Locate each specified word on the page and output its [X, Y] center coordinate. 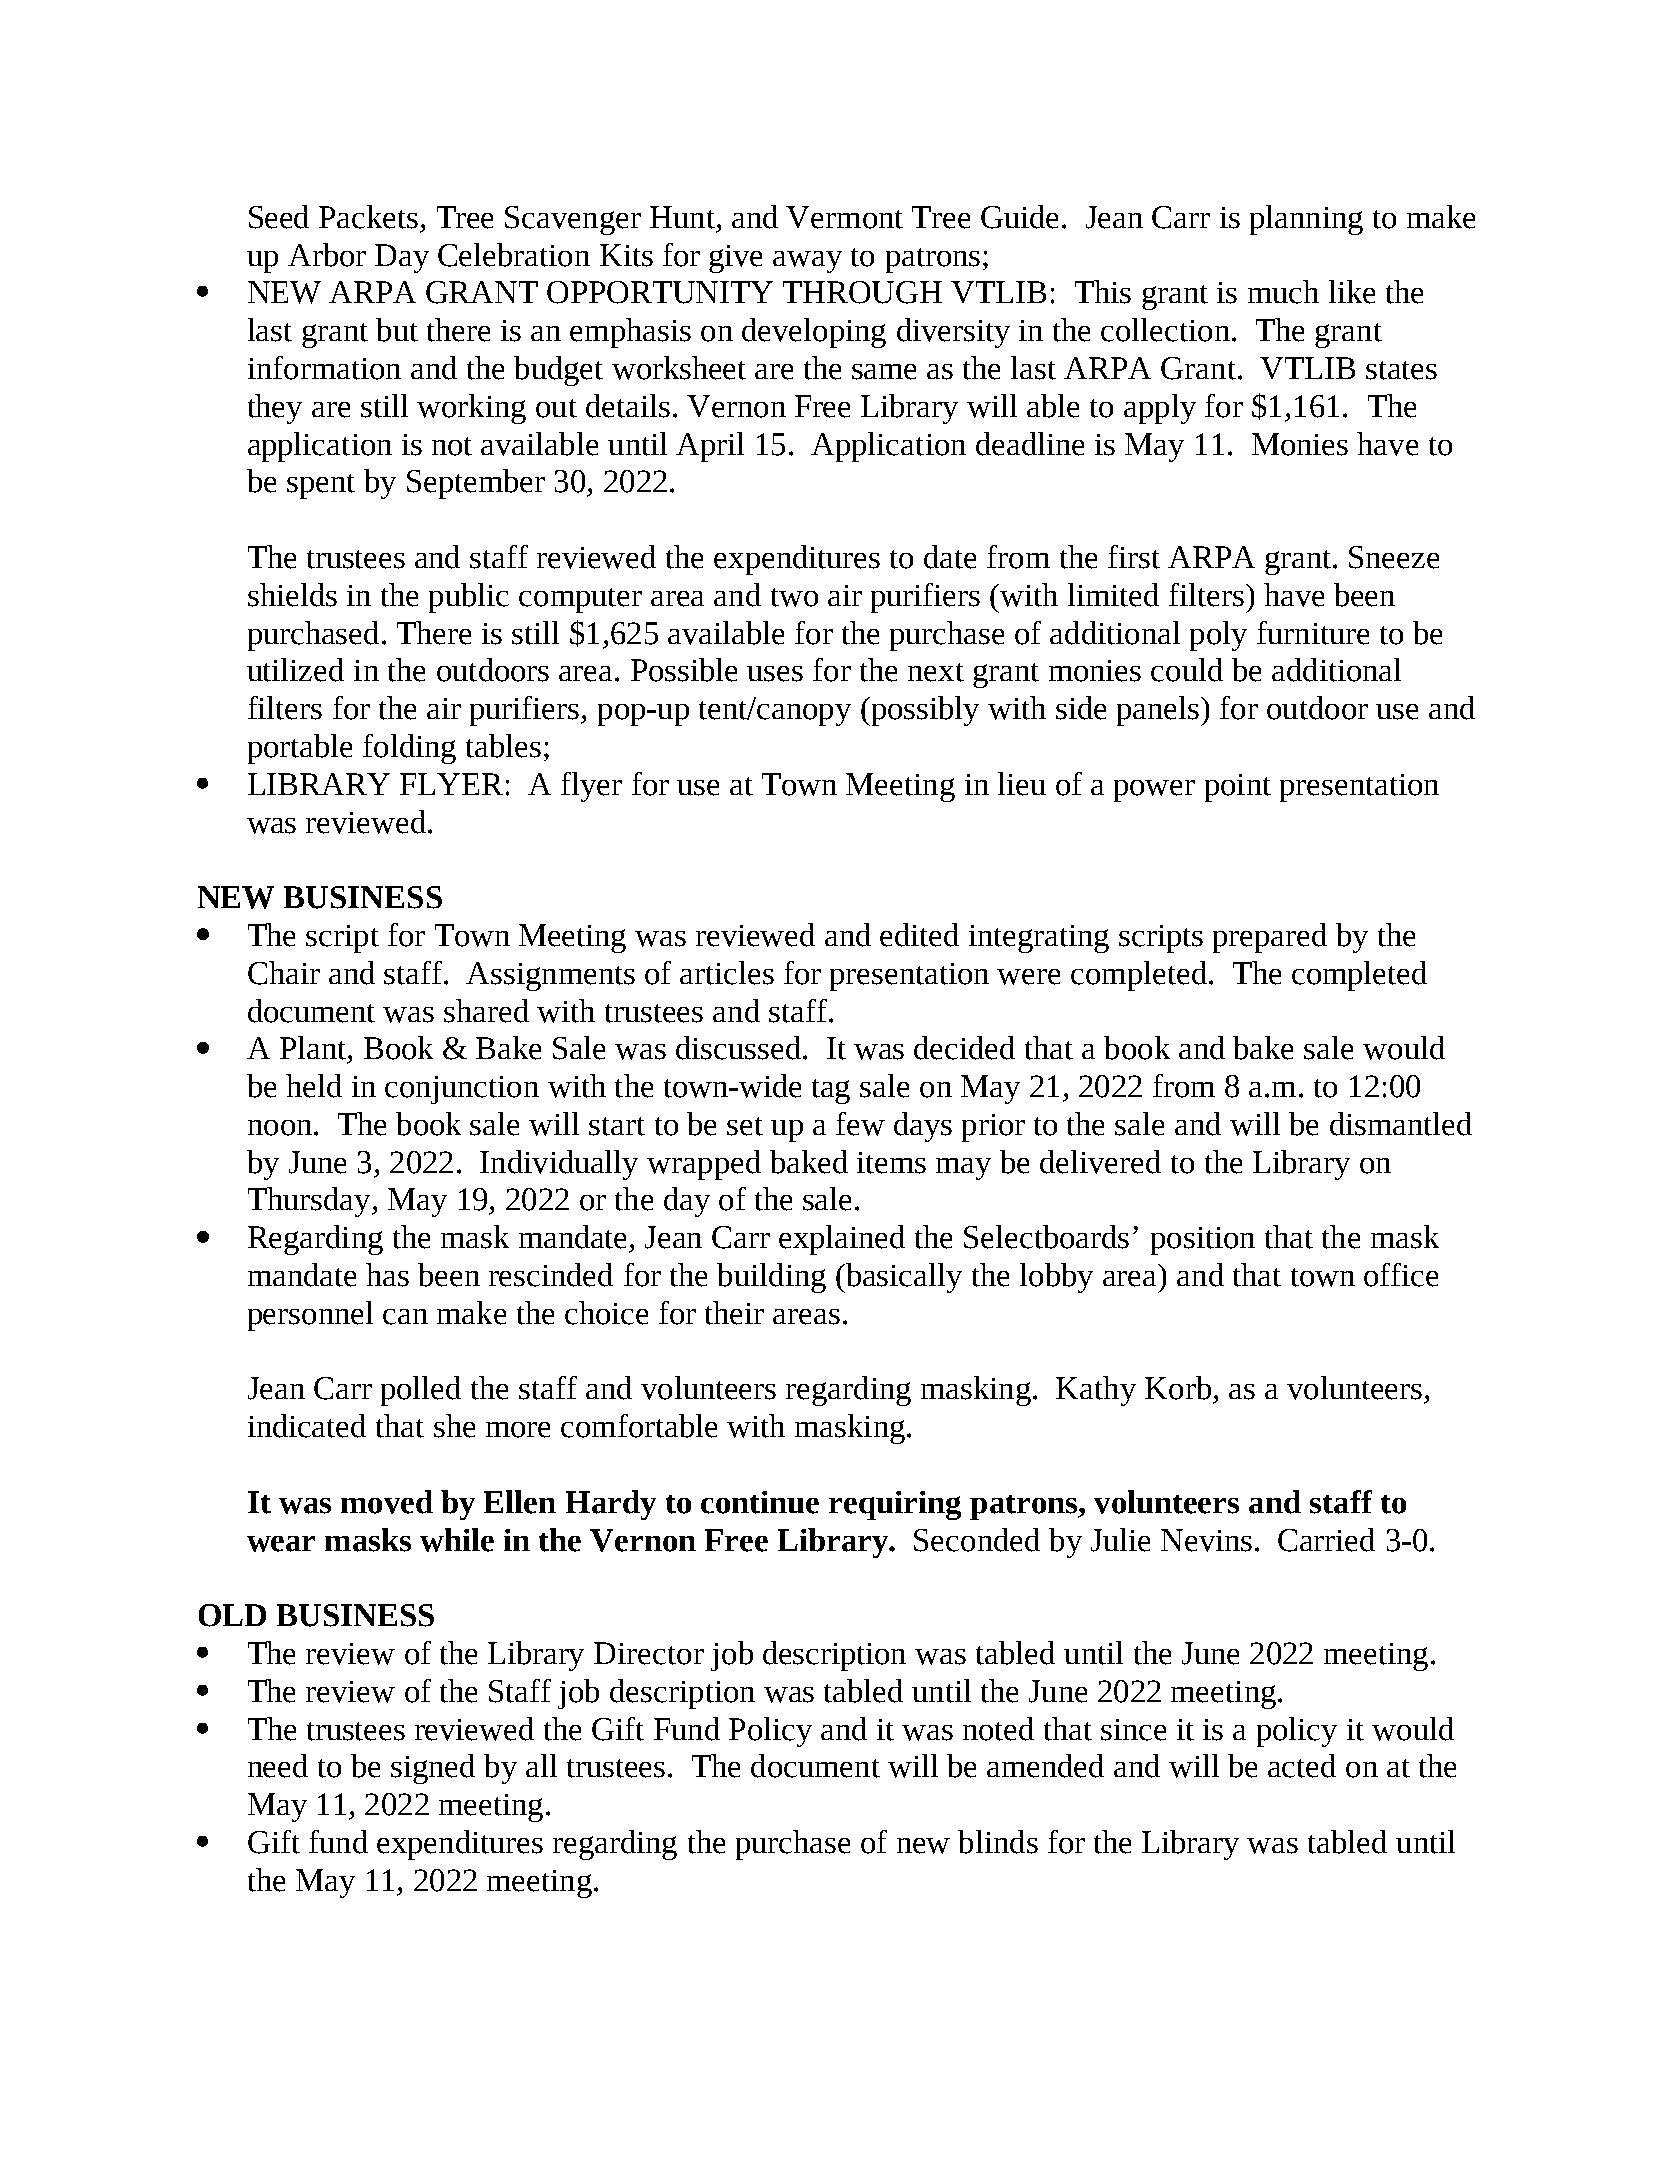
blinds [998, 1842]
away [807, 262]
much [1283, 292]
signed [433, 1769]
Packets [368, 217]
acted [1302, 1766]
